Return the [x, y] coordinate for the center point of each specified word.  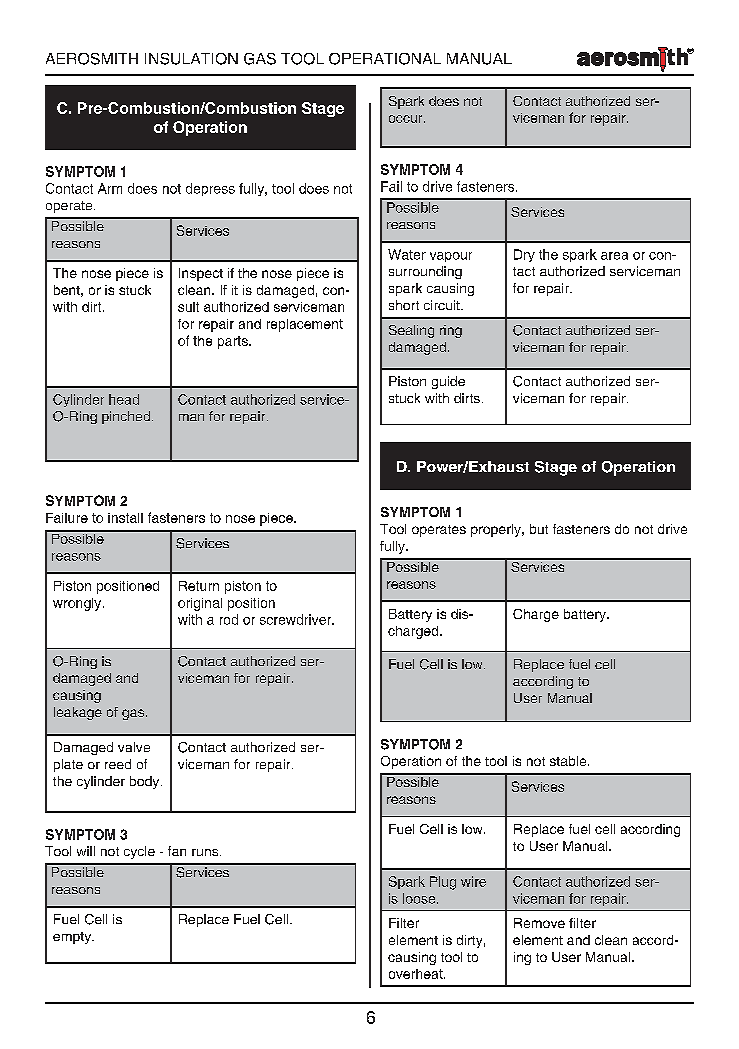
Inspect [201, 274]
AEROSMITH [92, 59]
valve [134, 747]
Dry [524, 255]
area [614, 256]
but [539, 529]
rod [229, 619]
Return [199, 586]
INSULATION [191, 59]
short [404, 305]
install [125, 518]
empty [73, 938]
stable [569, 761]
